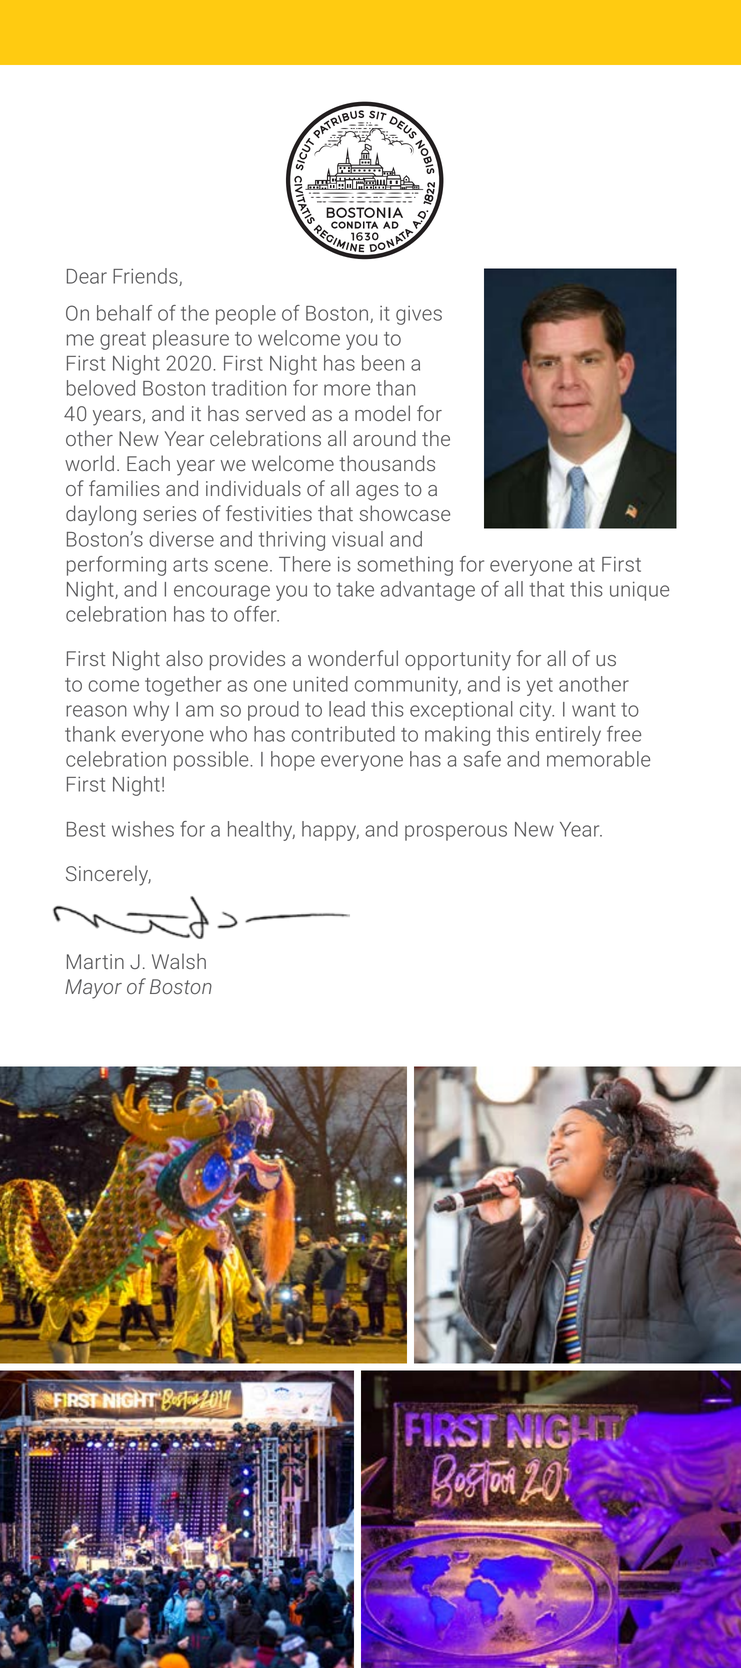 This document has width=741, height=1668. I want to click on Friends, so click(146, 277).
